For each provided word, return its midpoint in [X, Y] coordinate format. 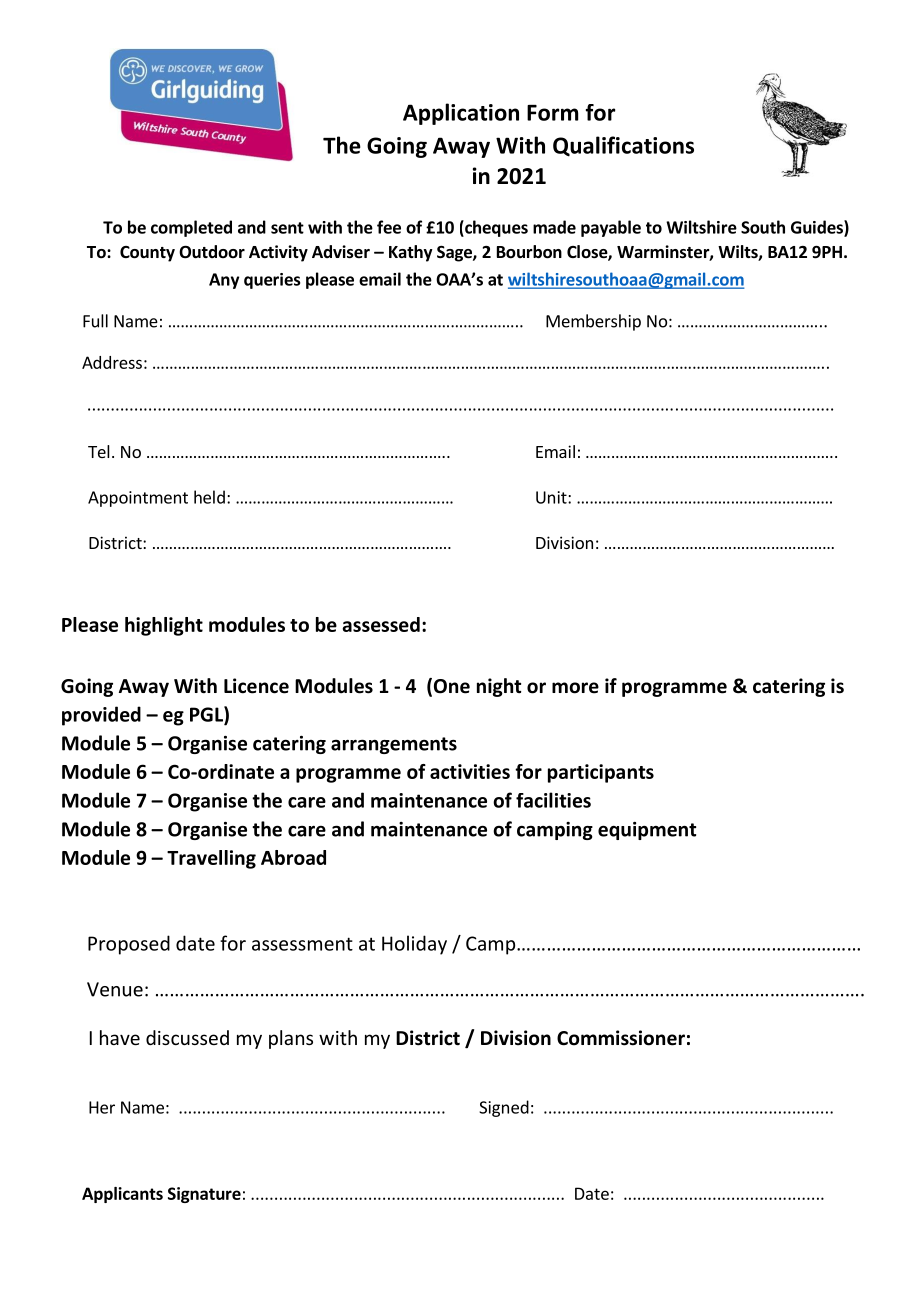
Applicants [122, 1195]
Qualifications [623, 146]
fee [389, 227]
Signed [504, 1108]
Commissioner [621, 1038]
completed [191, 228]
